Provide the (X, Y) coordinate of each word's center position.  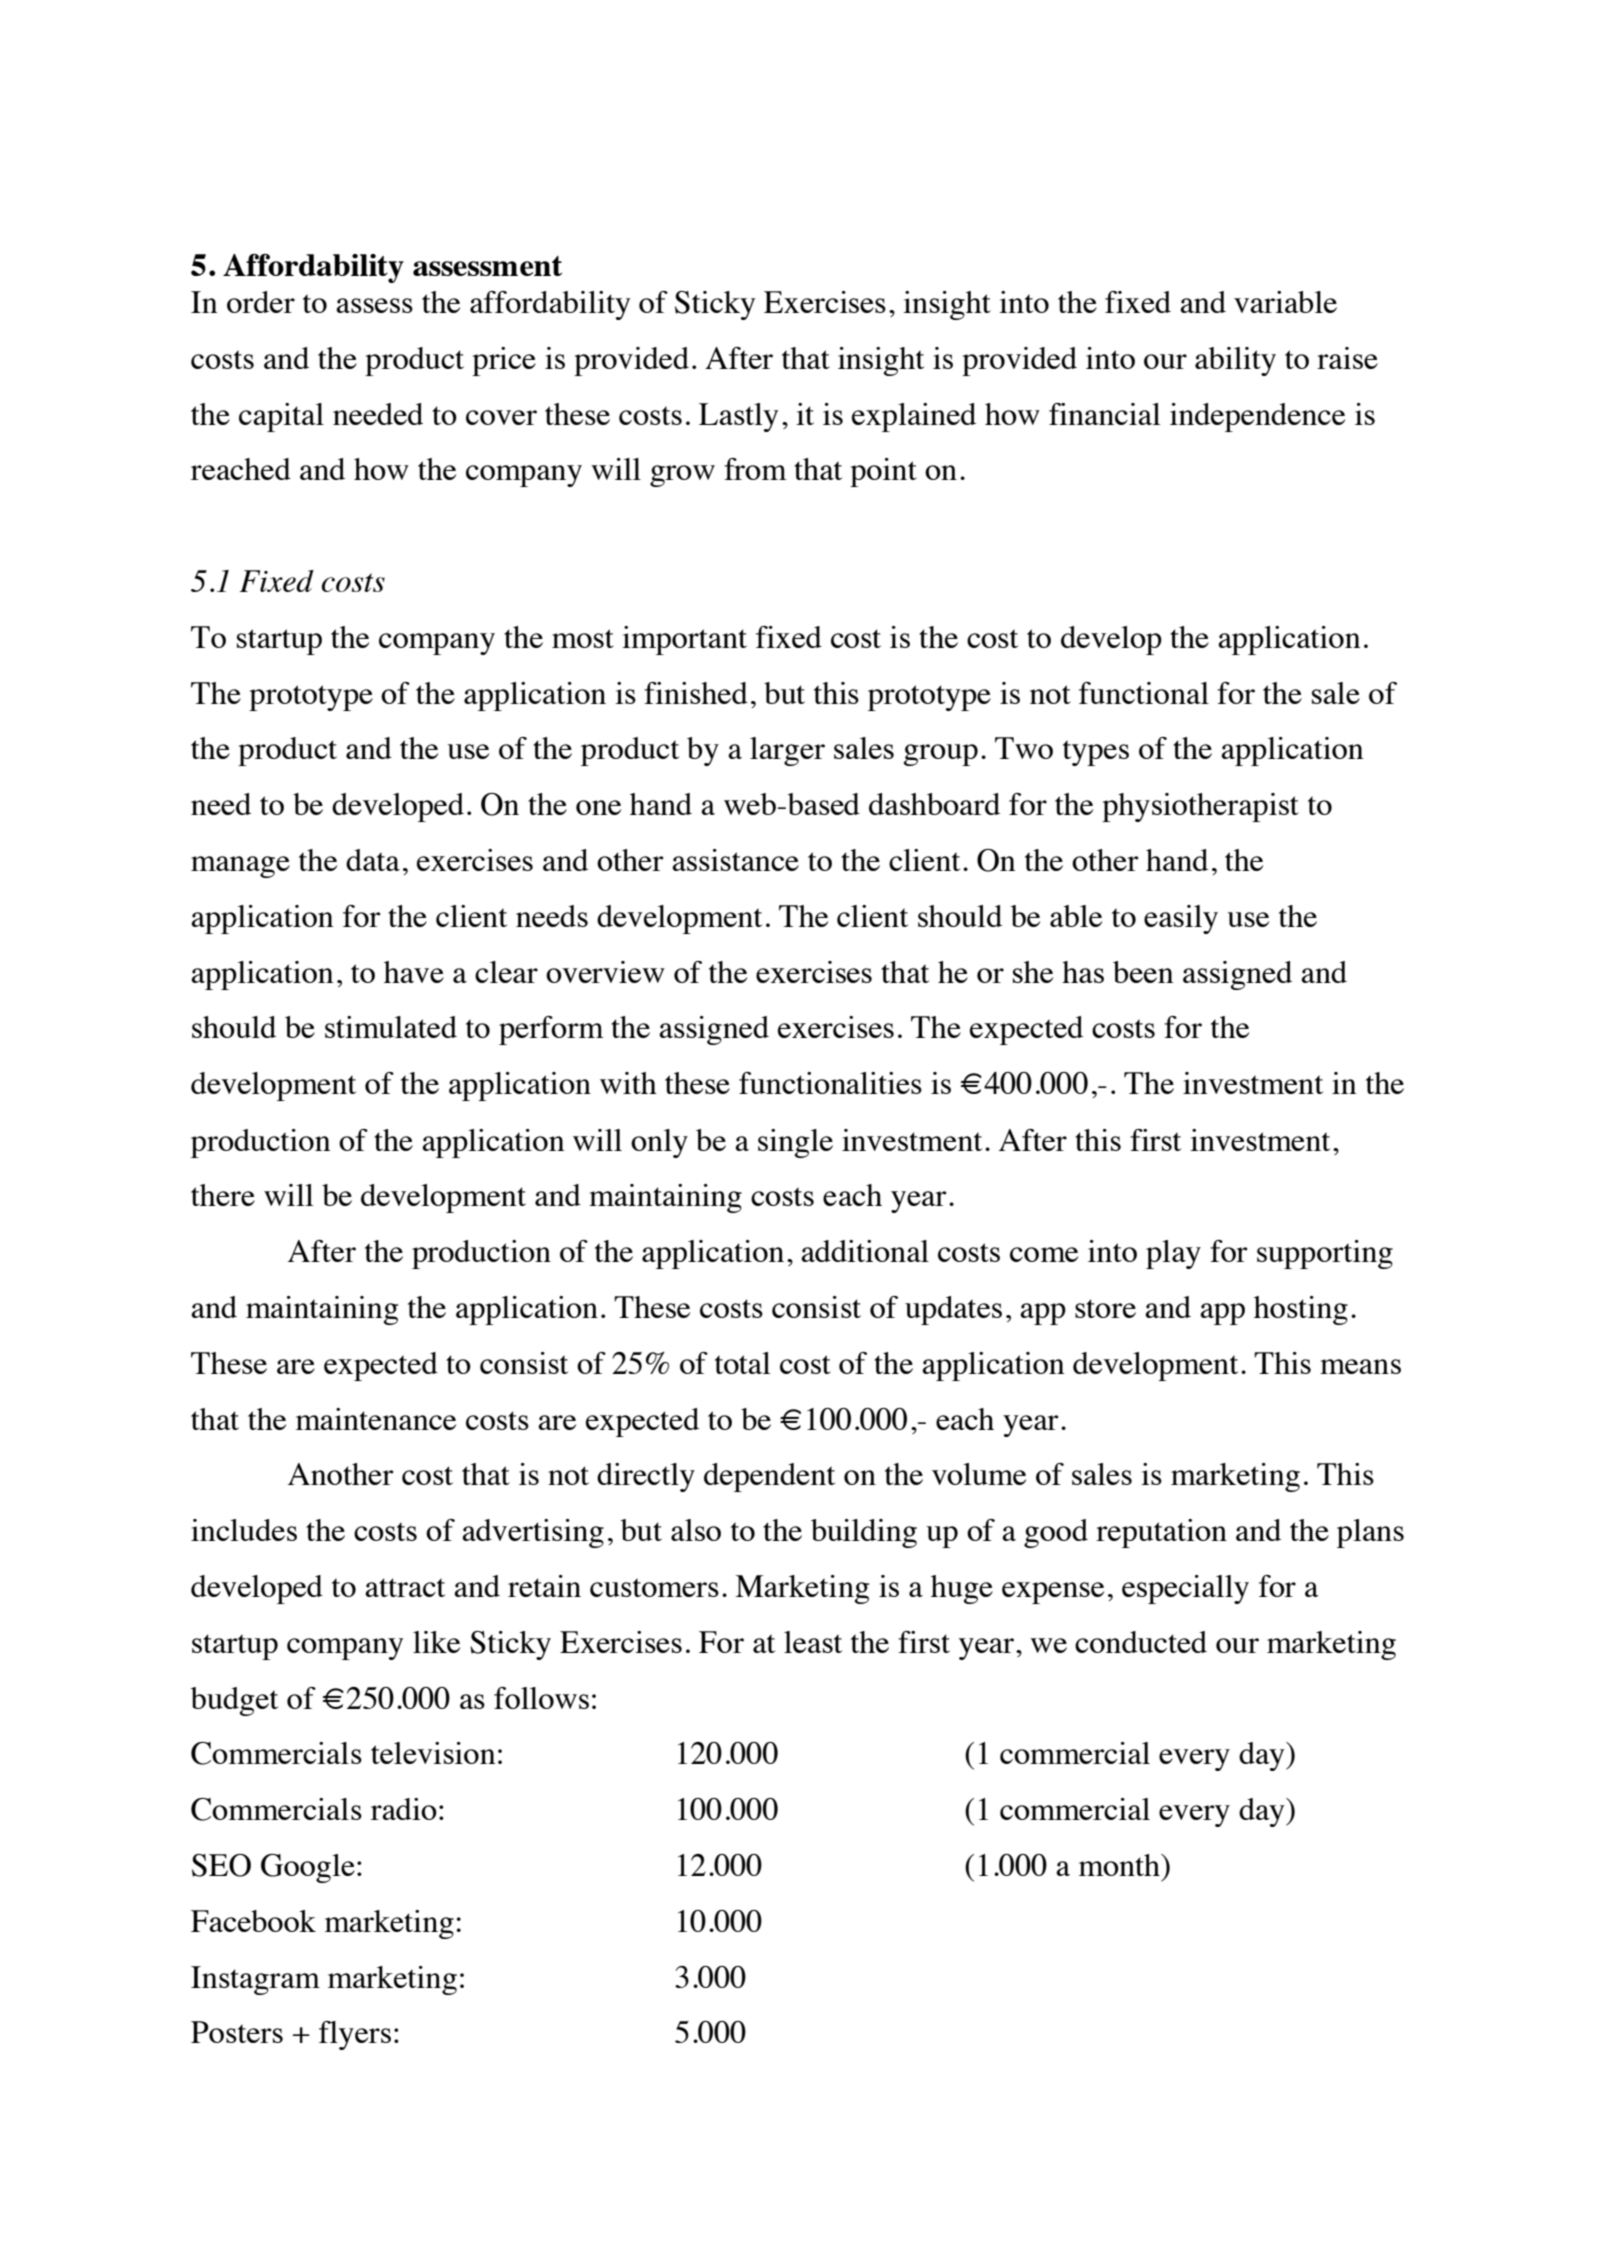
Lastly (739, 417)
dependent (769, 1477)
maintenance (376, 1419)
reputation (1161, 1533)
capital (281, 417)
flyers (355, 2035)
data (373, 860)
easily (1181, 919)
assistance (735, 860)
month (1120, 1865)
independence (1257, 417)
